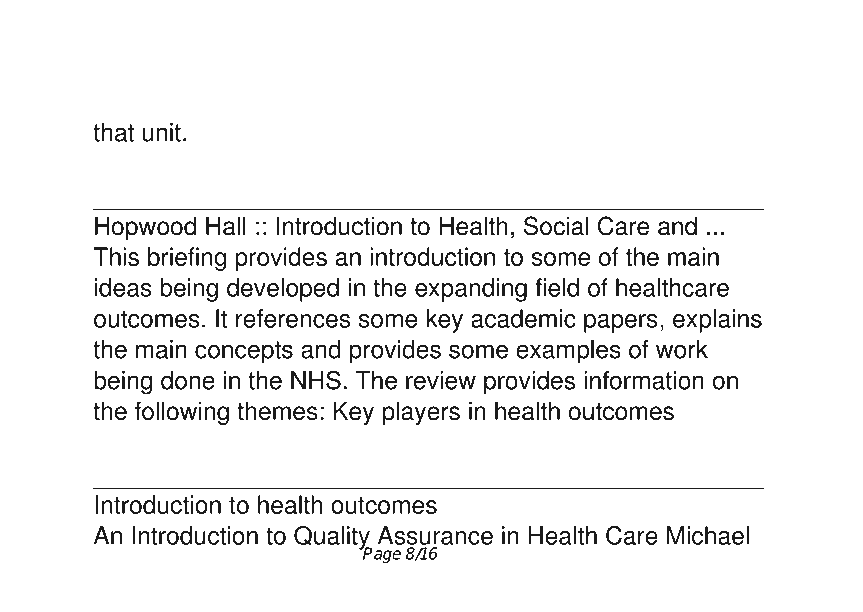 The image size is (863, 612). I want to click on players, so click(421, 413).
